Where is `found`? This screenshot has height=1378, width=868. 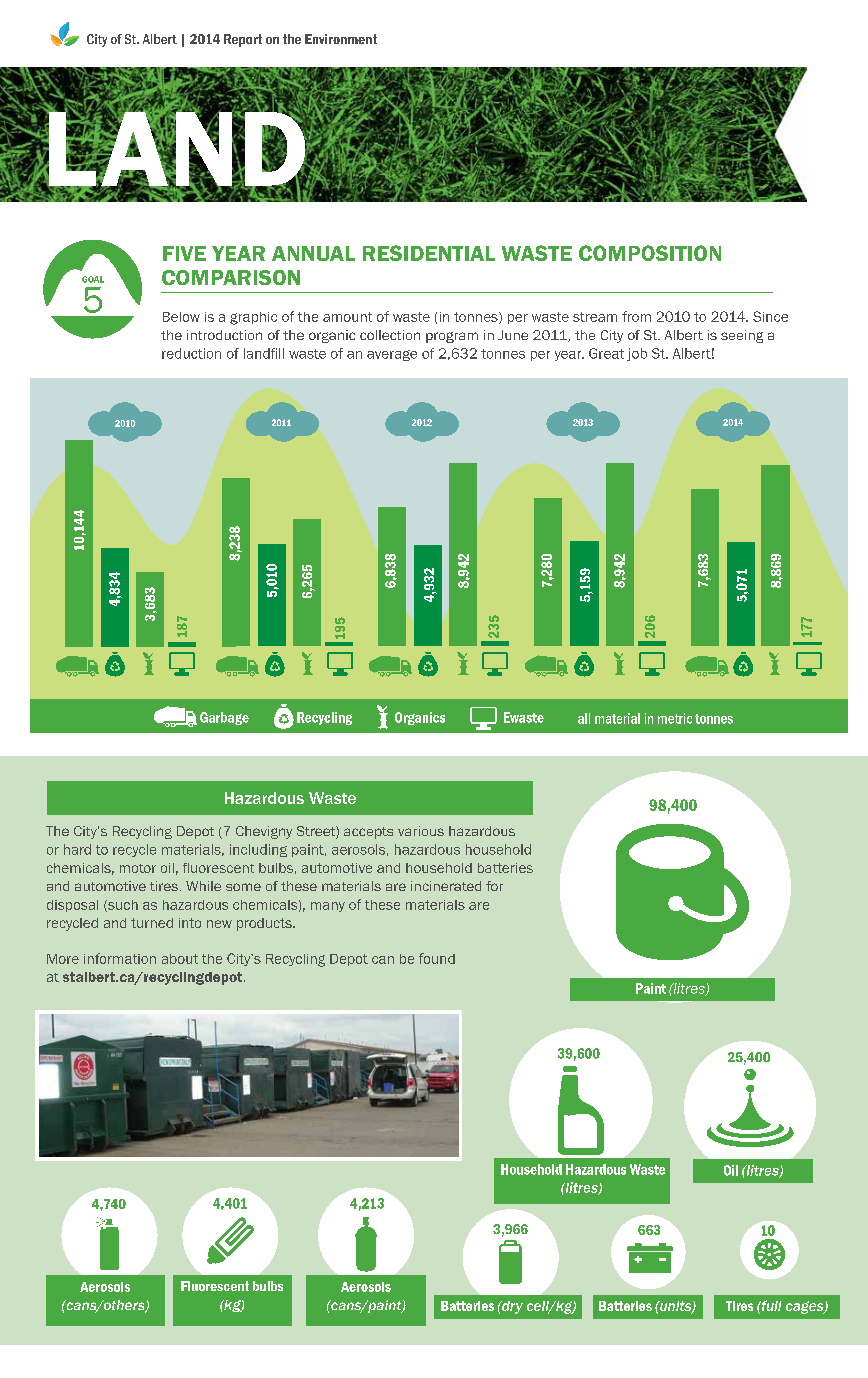 found is located at coordinates (437, 958).
